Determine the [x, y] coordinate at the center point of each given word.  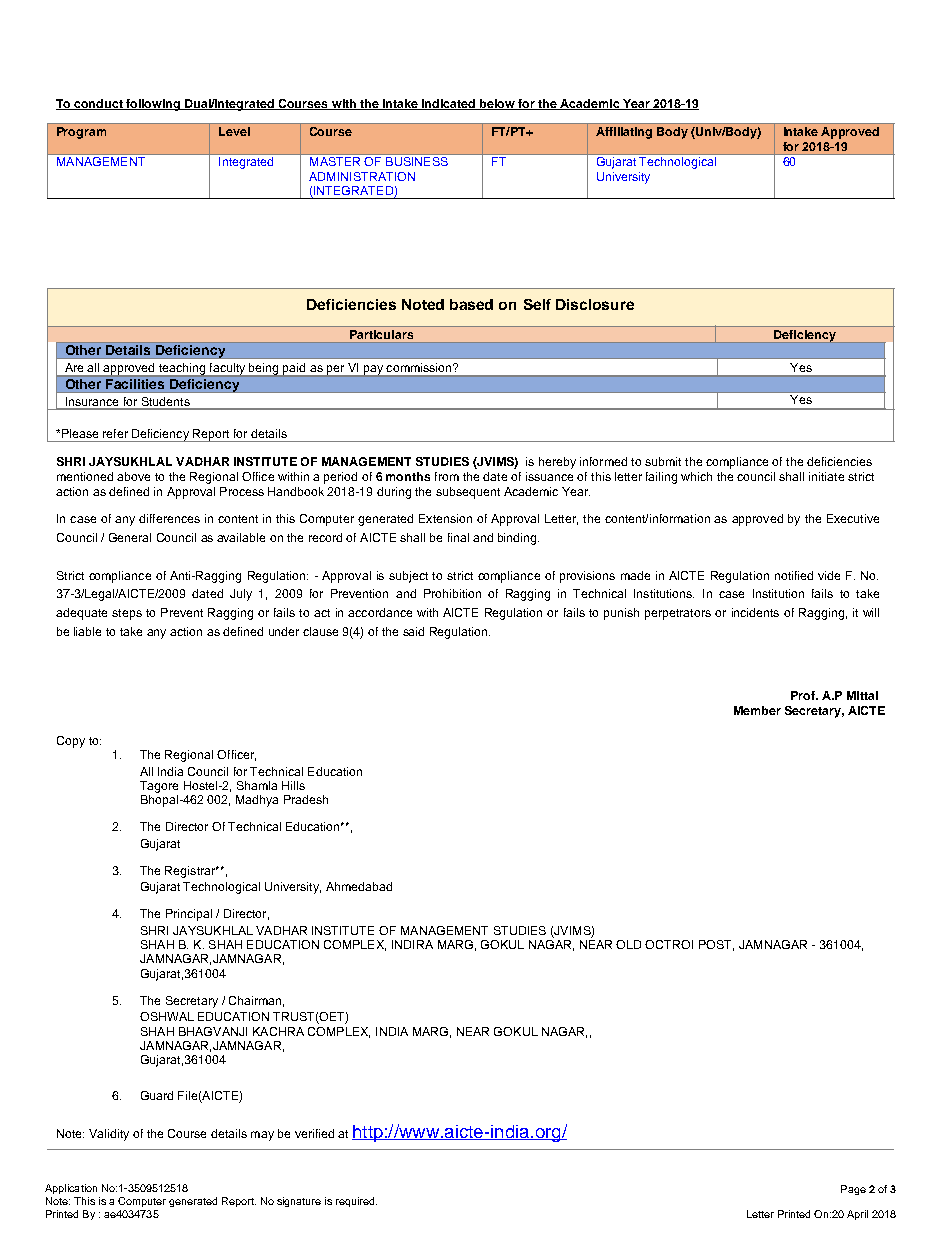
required [356, 1202]
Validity [109, 1135]
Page [853, 1190]
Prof [804, 695]
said [413, 631]
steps [127, 614]
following [153, 105]
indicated [449, 104]
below [497, 104]
